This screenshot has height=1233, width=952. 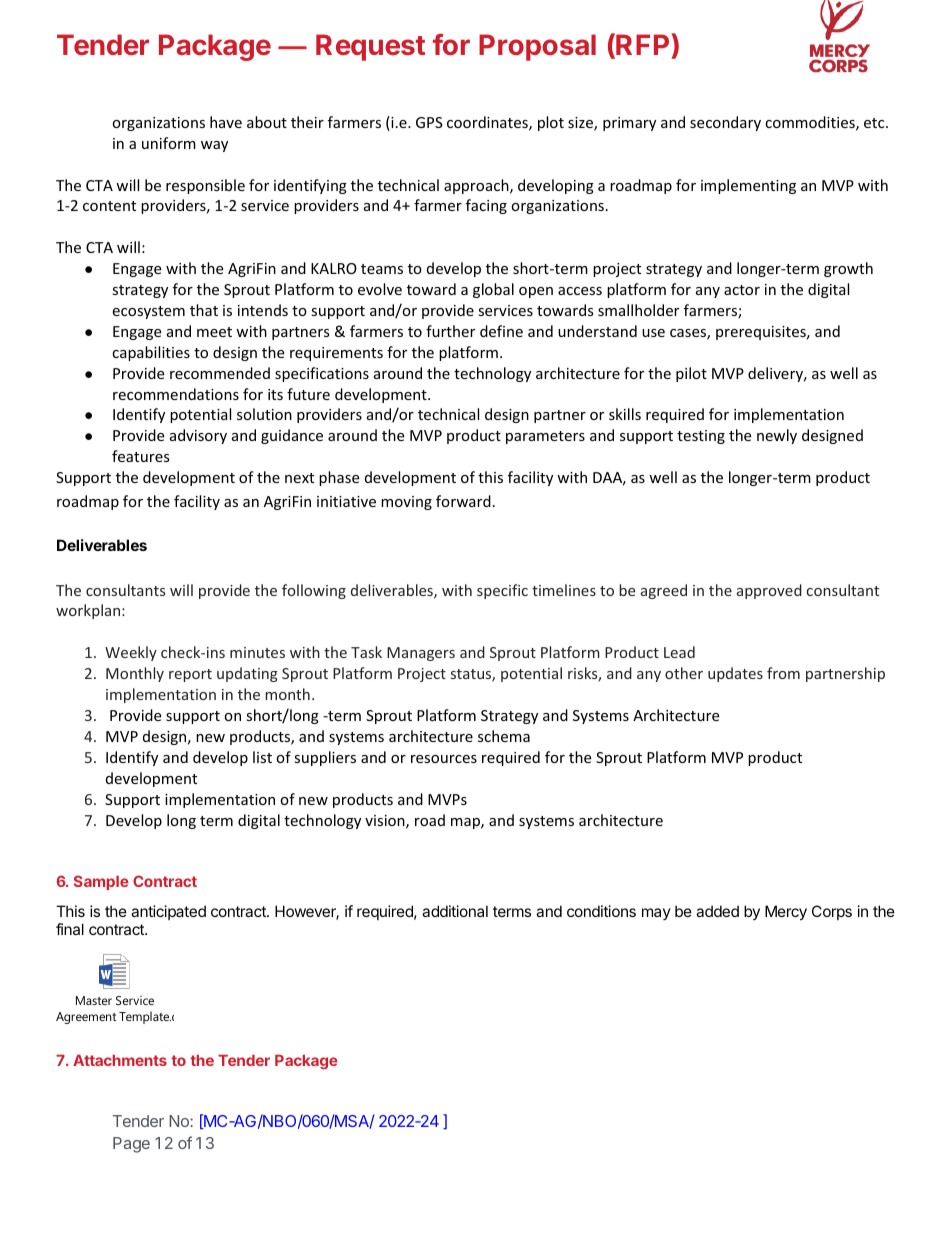 What do you see at coordinates (455, 911) in the screenshot?
I see `additional` at bounding box center [455, 911].
